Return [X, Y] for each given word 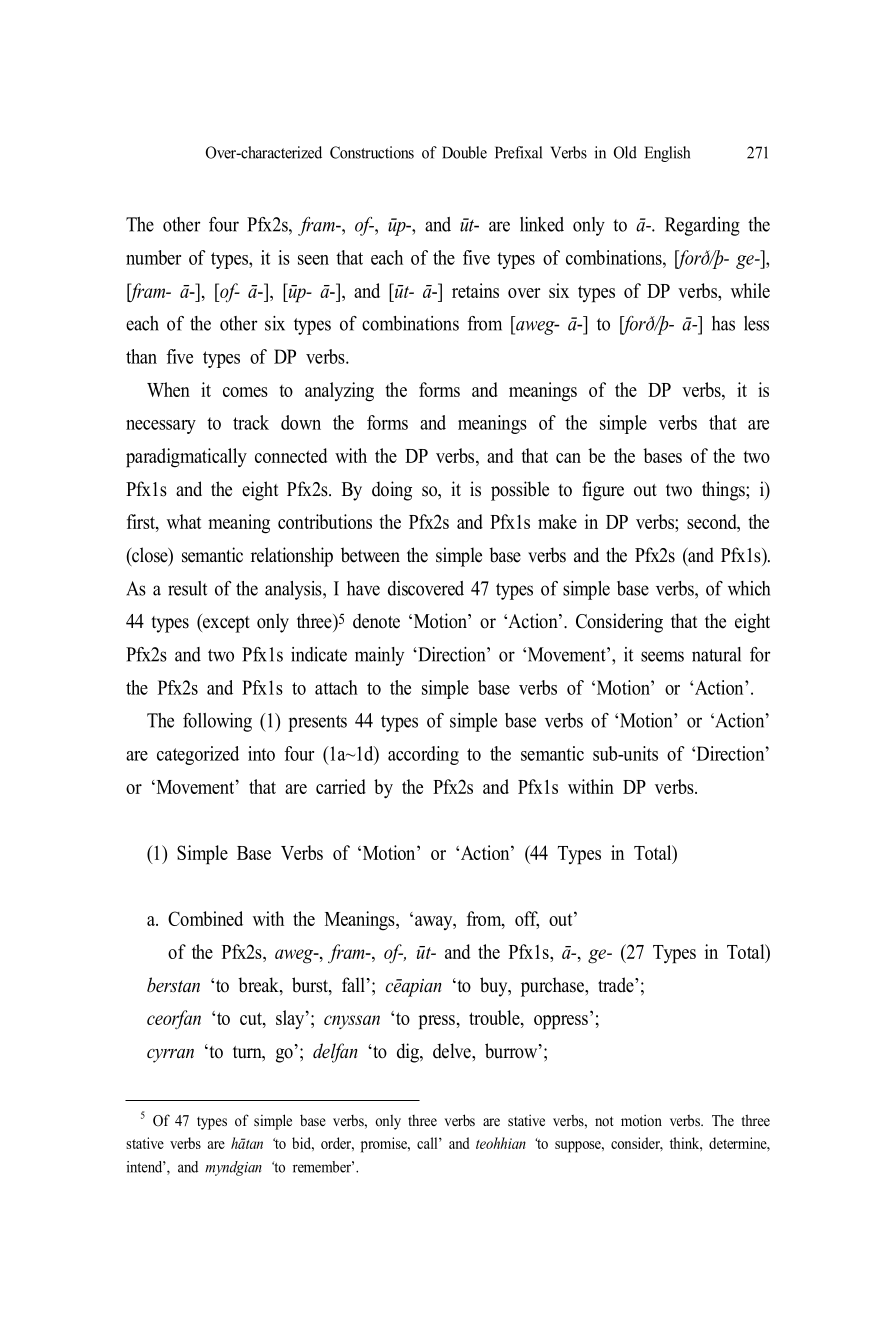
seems [662, 656]
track [251, 422]
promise [385, 1145]
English [667, 154]
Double [464, 152]
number [153, 257]
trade [617, 985]
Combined [205, 918]
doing [392, 491]
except [225, 623]
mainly [379, 656]
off [527, 919]
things [724, 491]
